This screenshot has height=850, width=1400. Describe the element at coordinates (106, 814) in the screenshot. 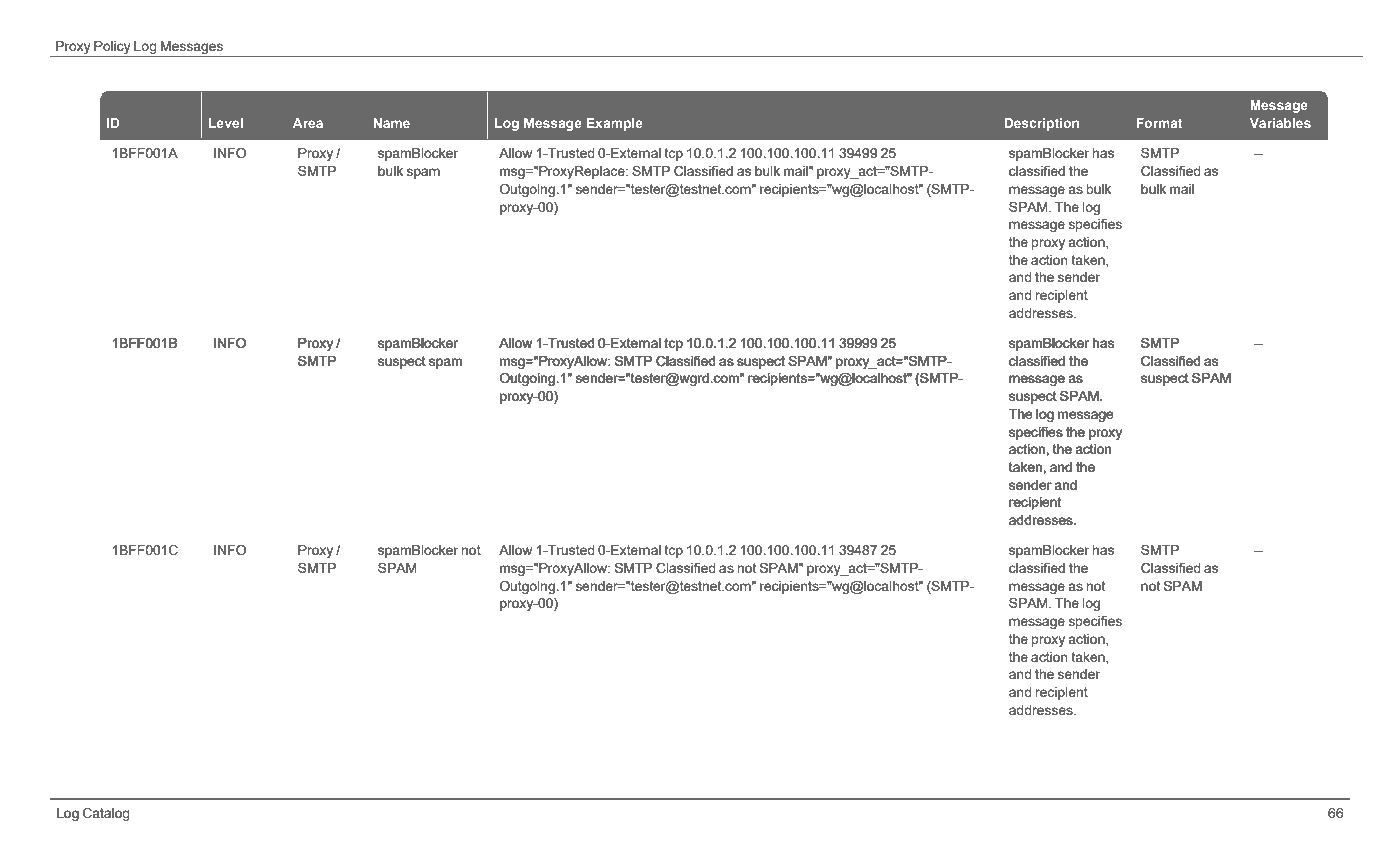

I see `Catalog` at that location.
